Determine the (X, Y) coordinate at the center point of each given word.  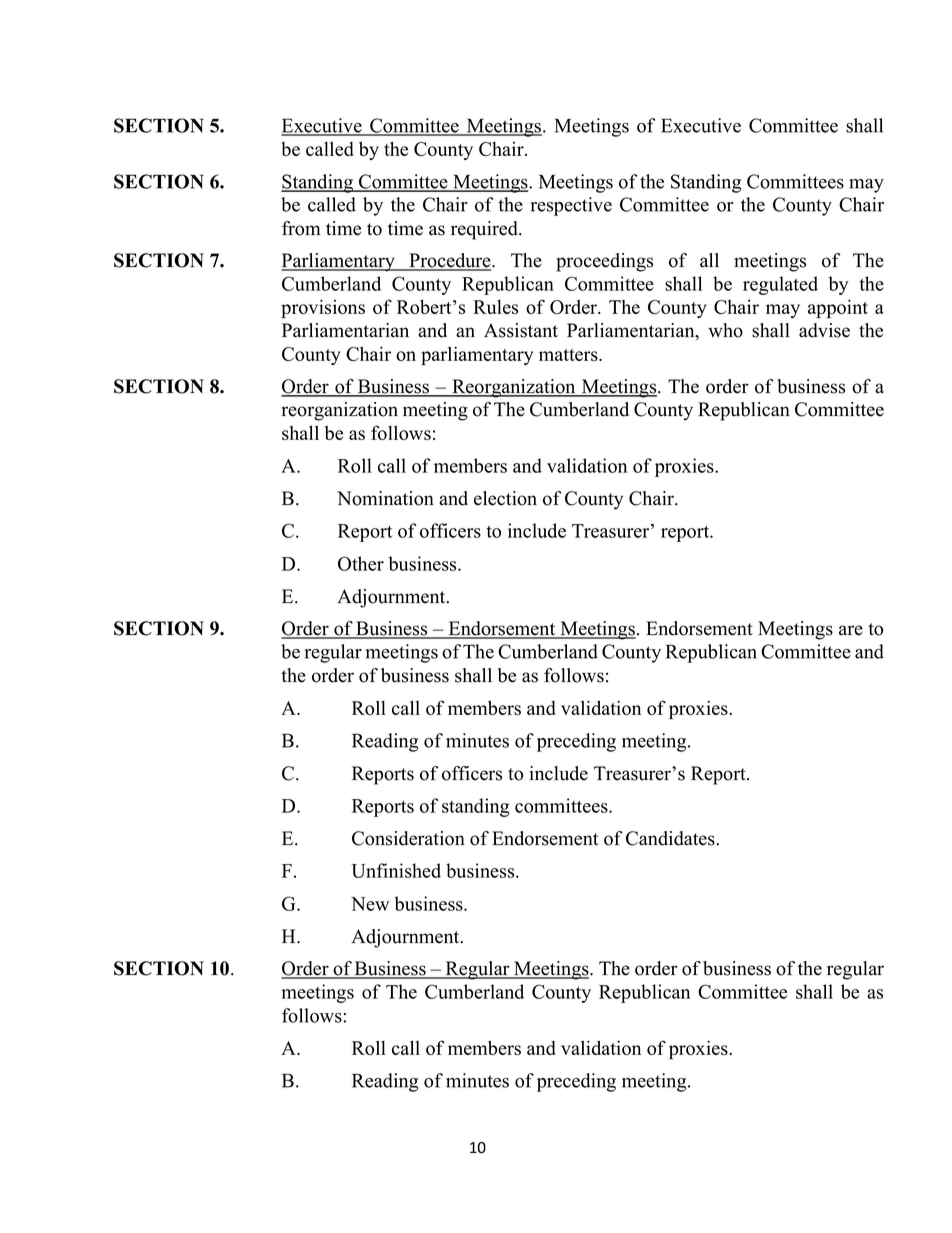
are (851, 630)
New (370, 904)
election (505, 498)
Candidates (671, 838)
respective (571, 206)
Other (361, 563)
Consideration (408, 838)
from (301, 228)
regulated (780, 285)
